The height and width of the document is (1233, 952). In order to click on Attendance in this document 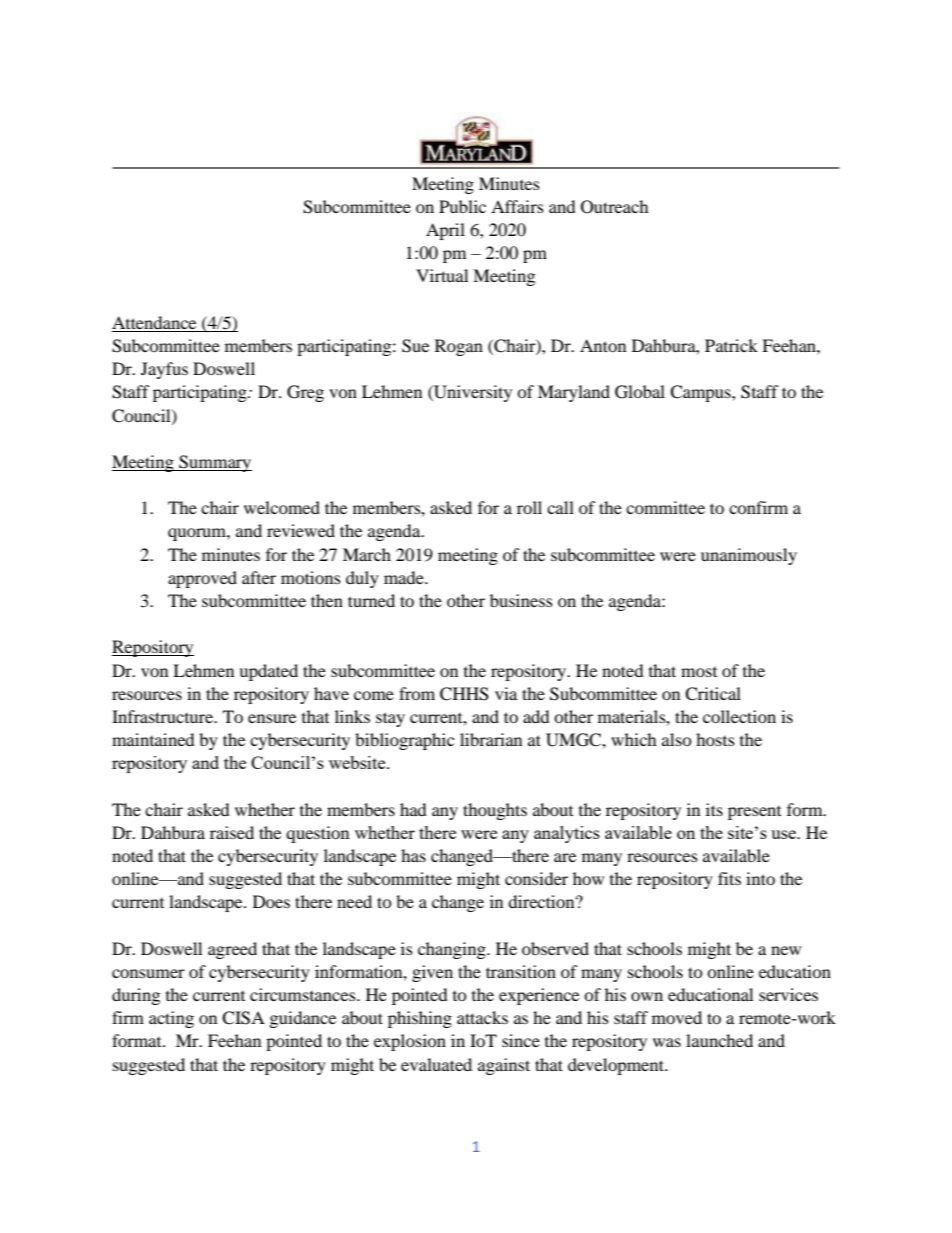, I will do `click(154, 322)`.
